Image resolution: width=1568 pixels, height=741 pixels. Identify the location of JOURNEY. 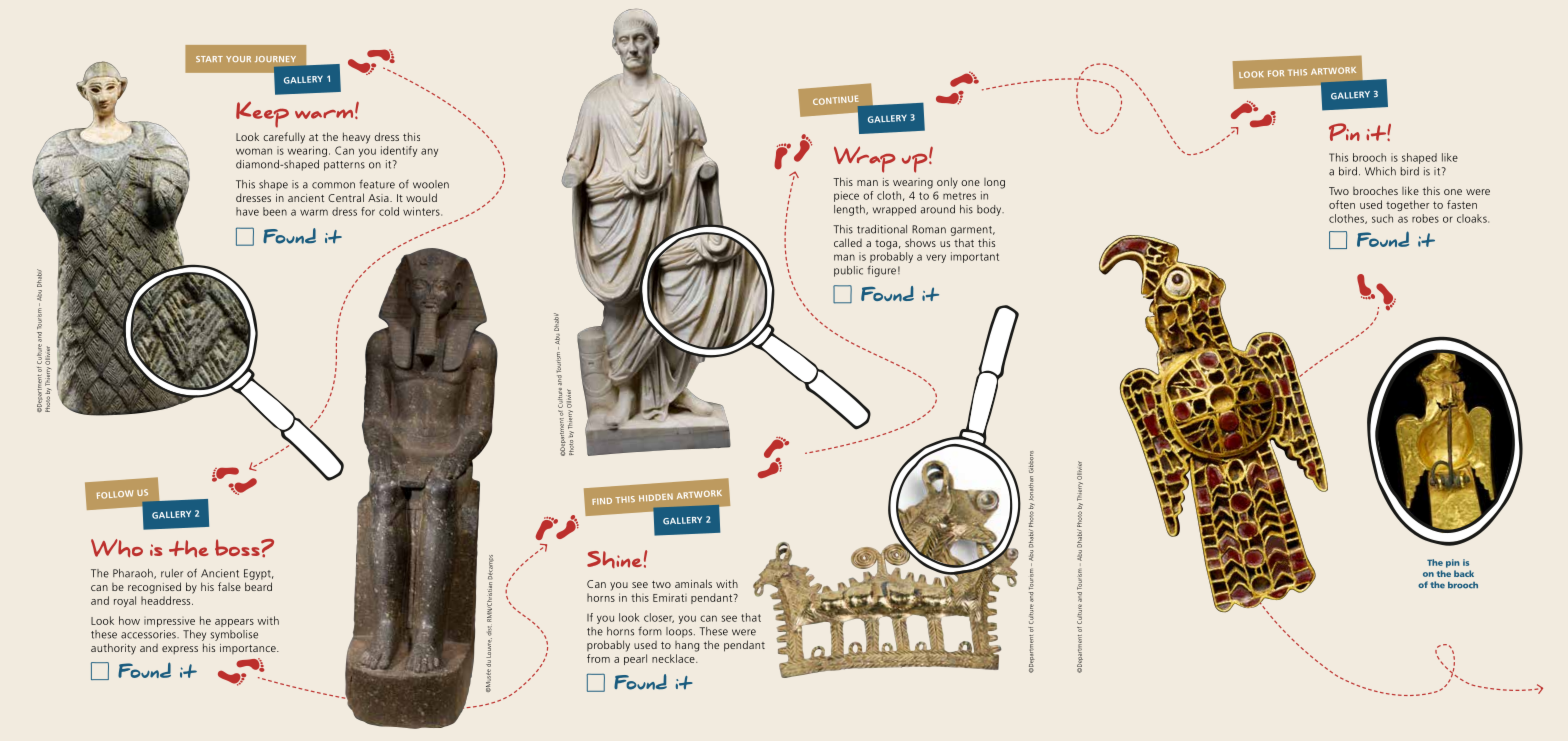
(275, 59).
